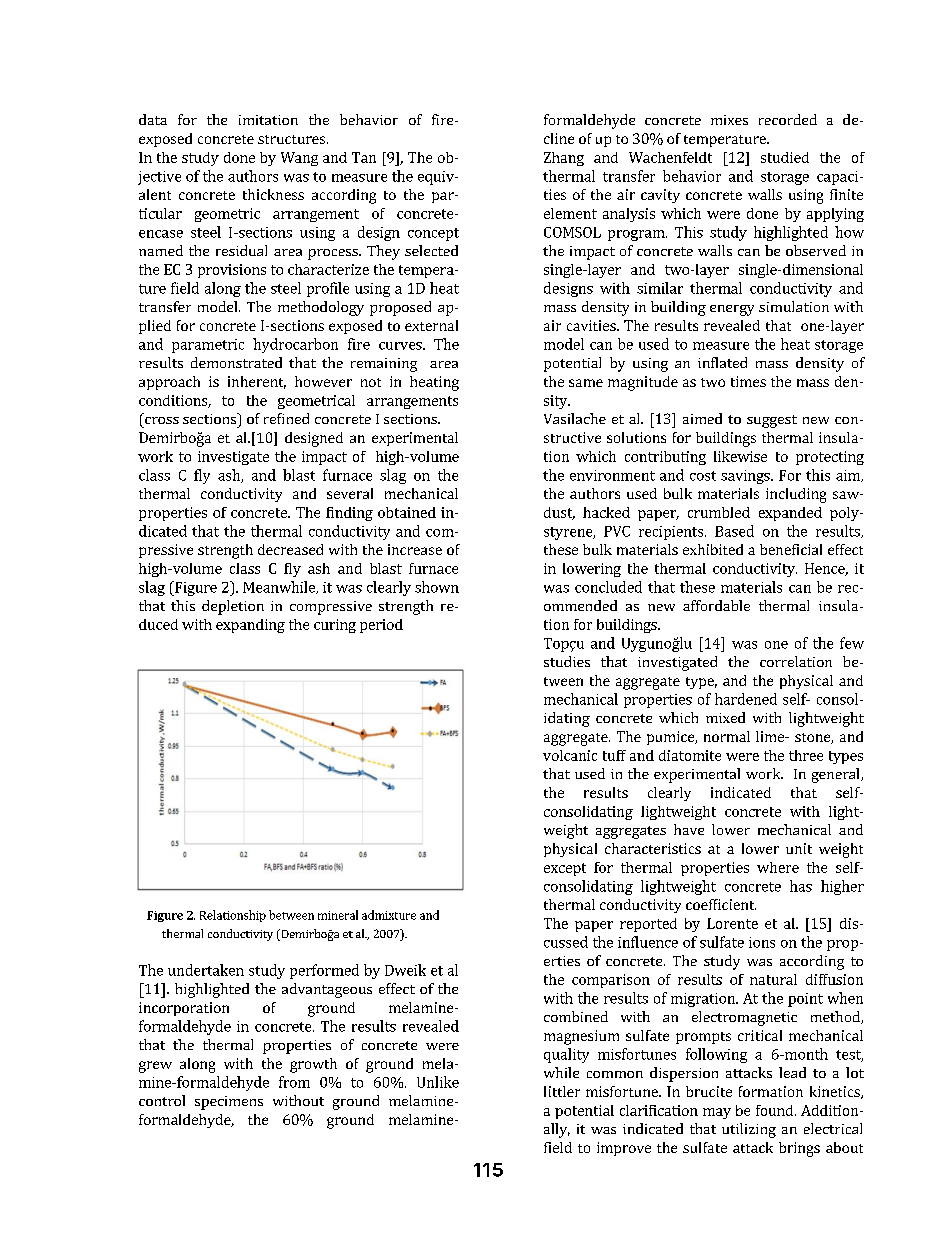  I want to click on expanding, so click(250, 626).
